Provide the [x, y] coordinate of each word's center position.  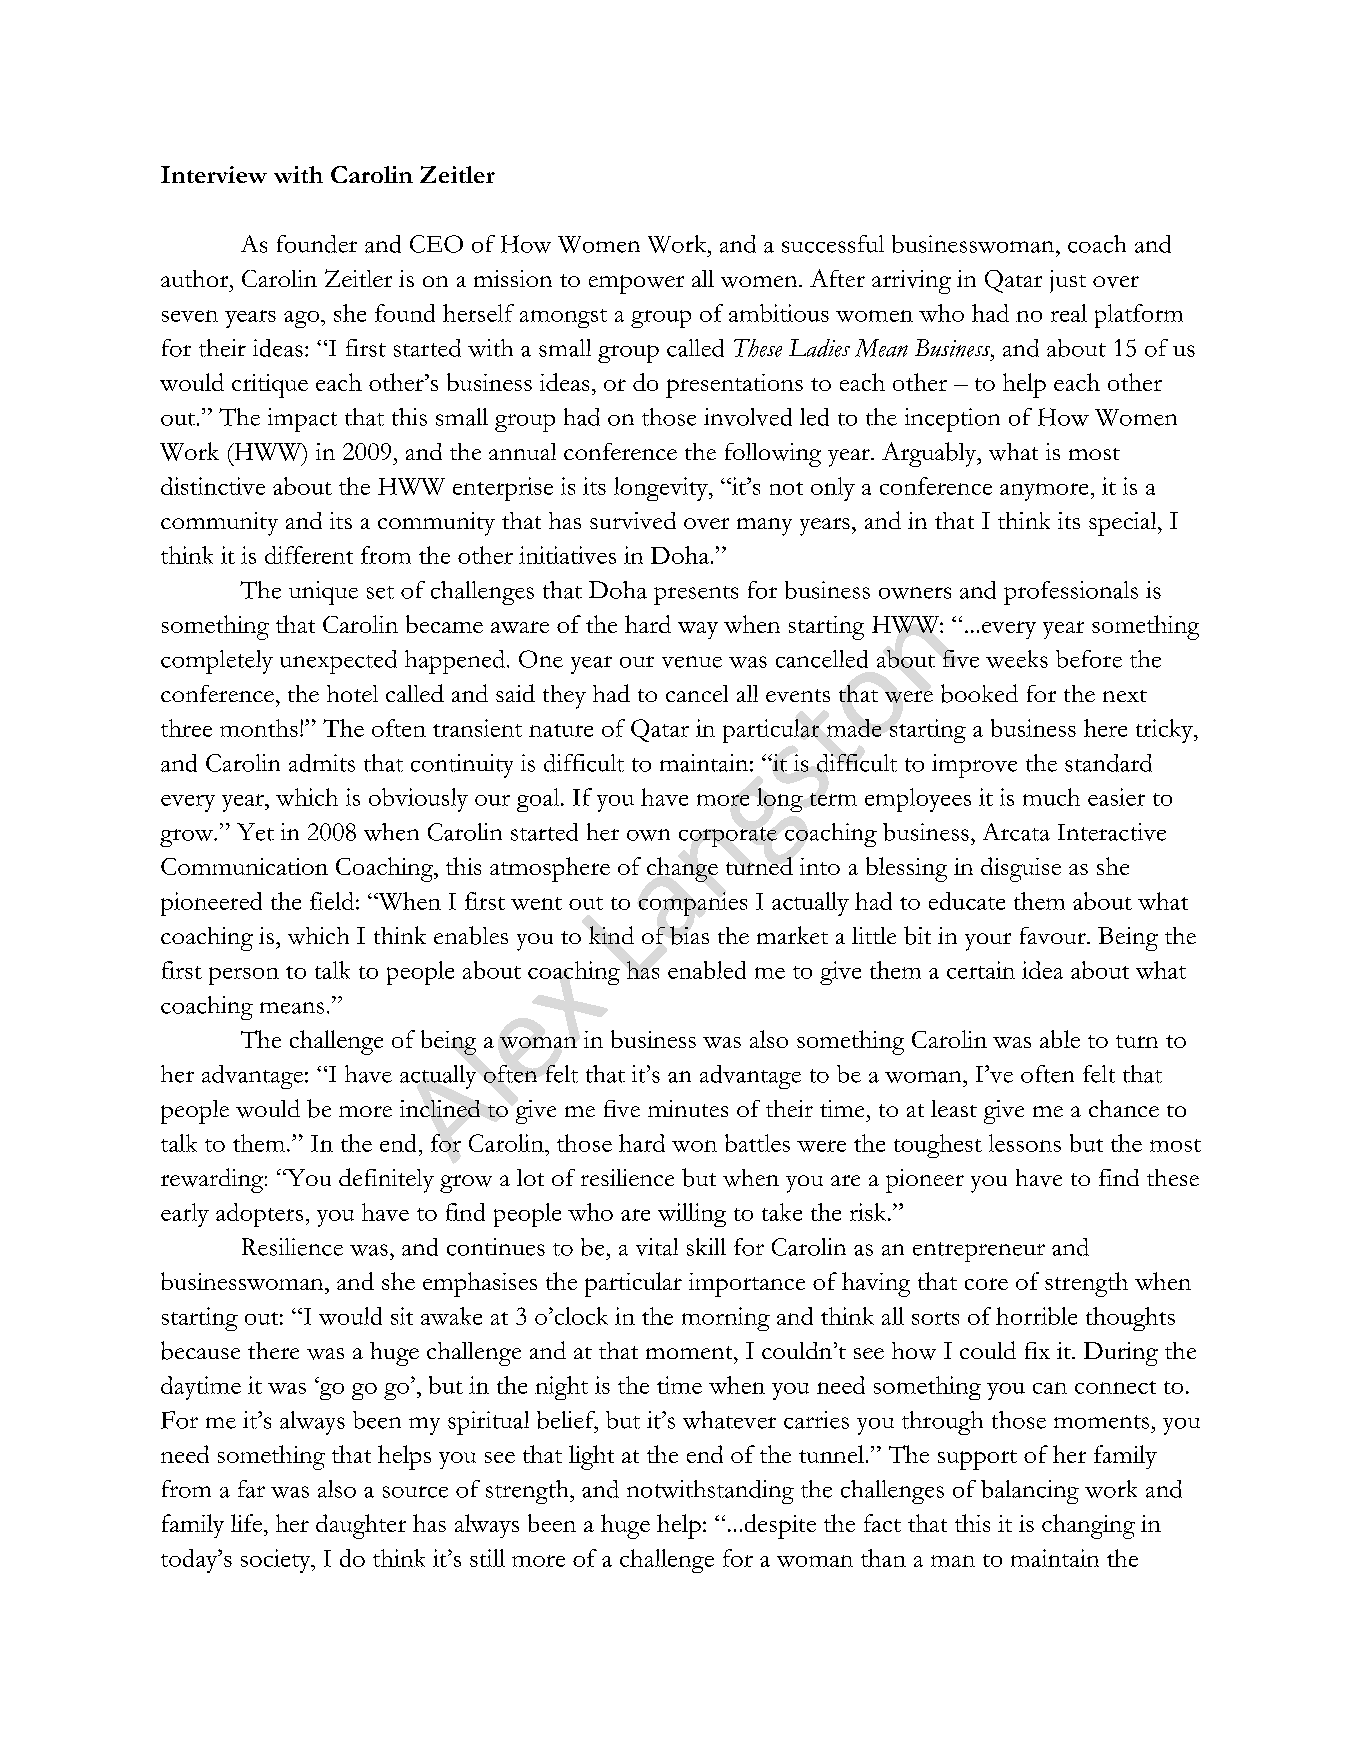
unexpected [338, 662]
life [246, 1523]
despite [780, 1526]
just [1068, 281]
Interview [214, 174]
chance [1124, 1108]
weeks [1017, 659]
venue [692, 662]
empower [636, 284]
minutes [688, 1108]
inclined [440, 1108]
